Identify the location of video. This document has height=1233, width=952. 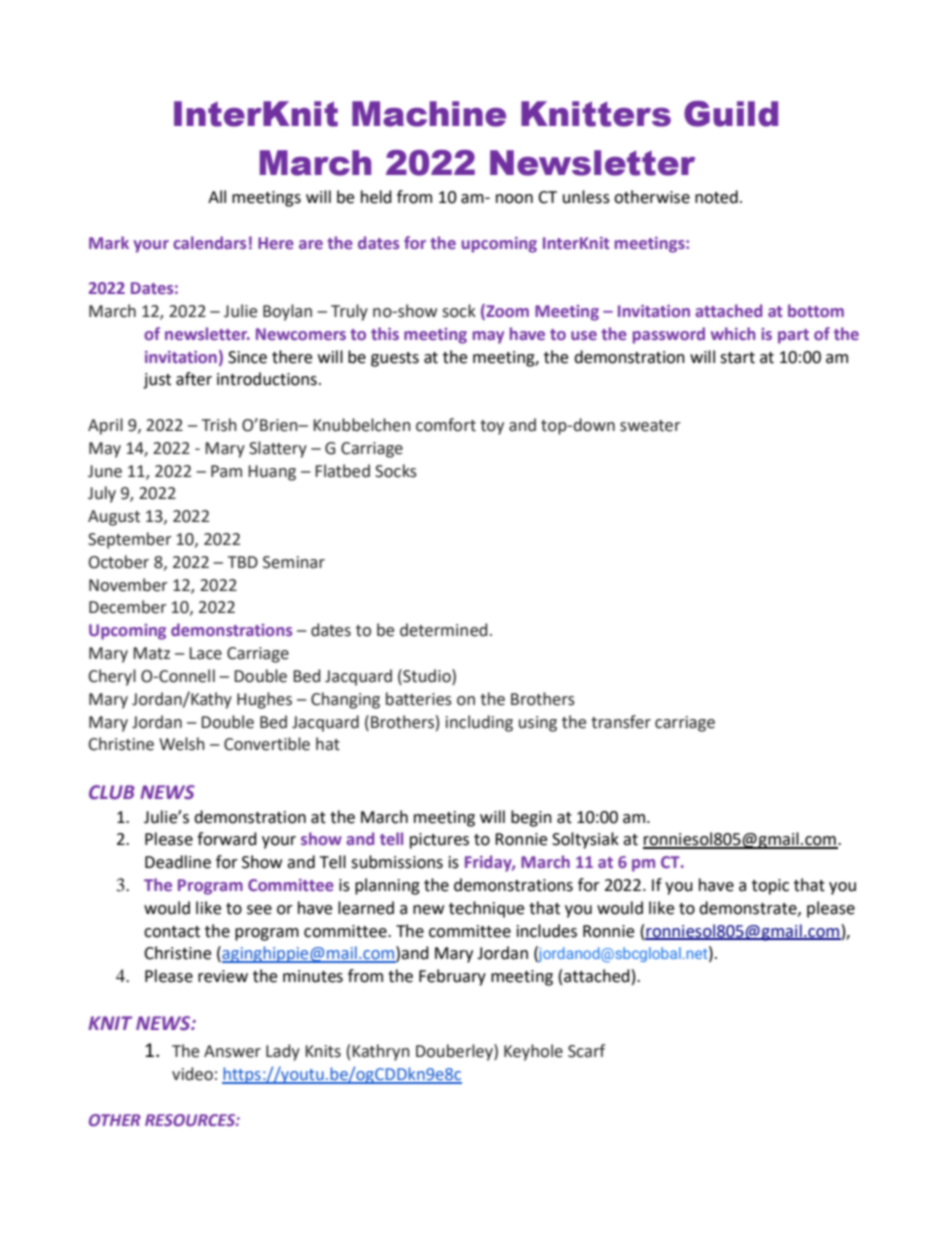
(192, 1074).
